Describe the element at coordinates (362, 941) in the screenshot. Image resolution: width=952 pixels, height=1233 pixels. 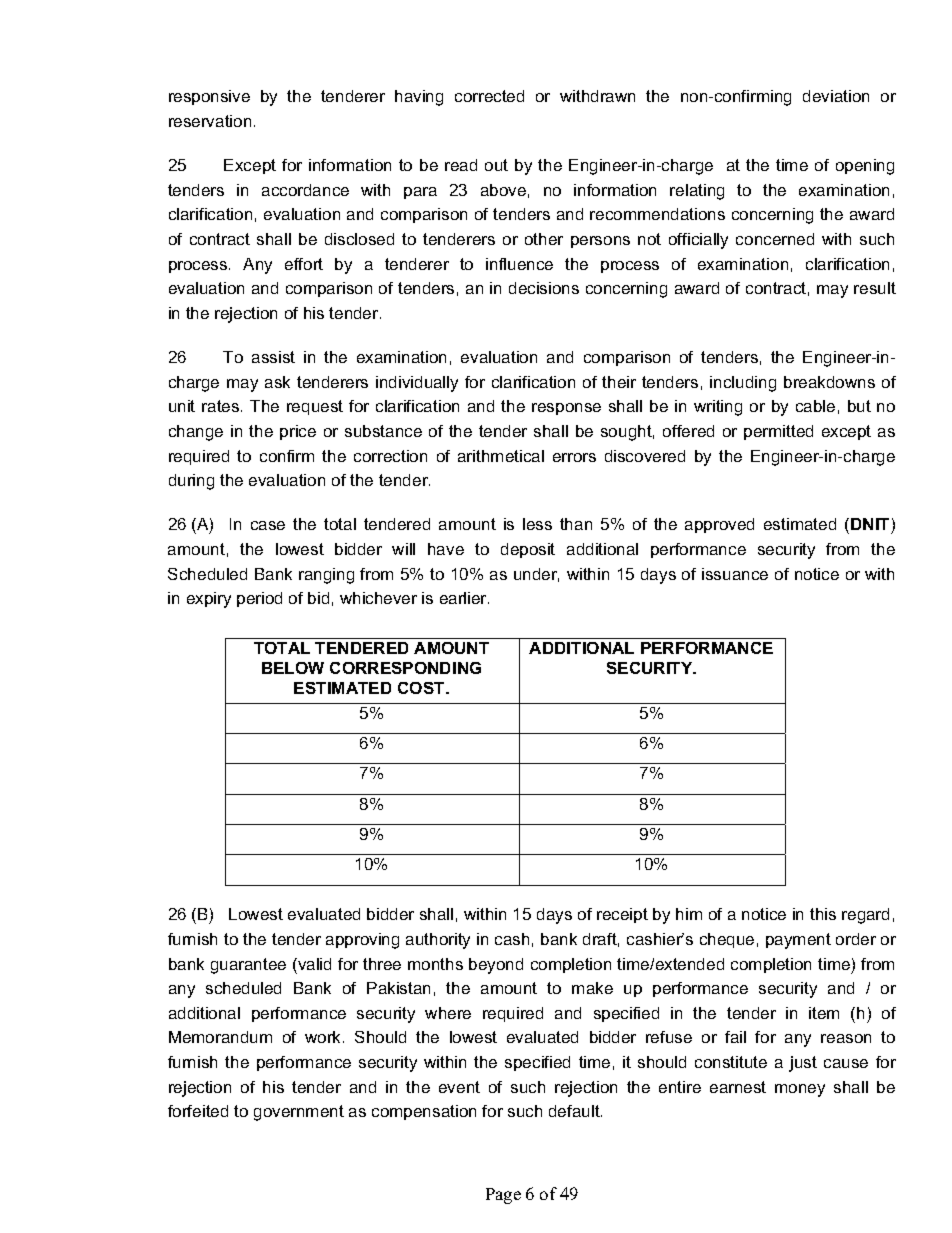
I see `approving` at that location.
